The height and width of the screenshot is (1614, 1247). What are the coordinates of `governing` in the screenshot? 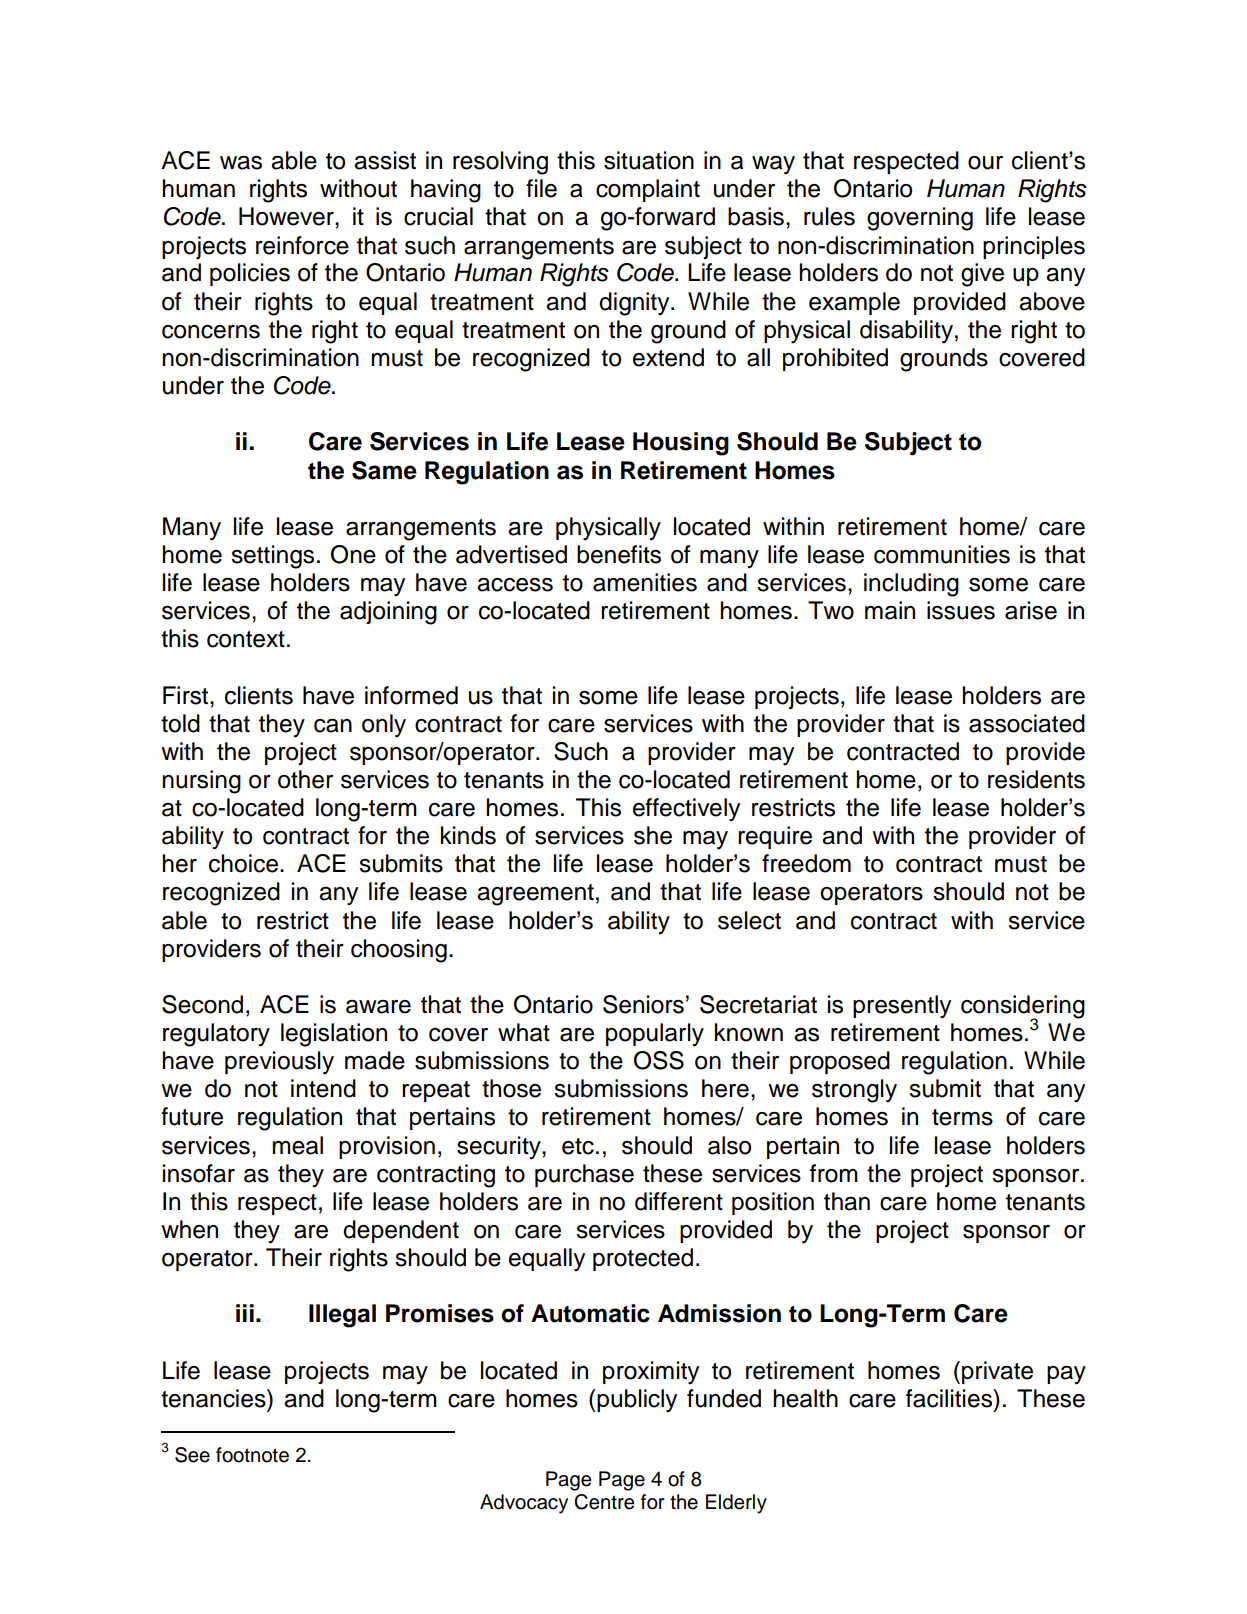 It's located at (920, 219).
